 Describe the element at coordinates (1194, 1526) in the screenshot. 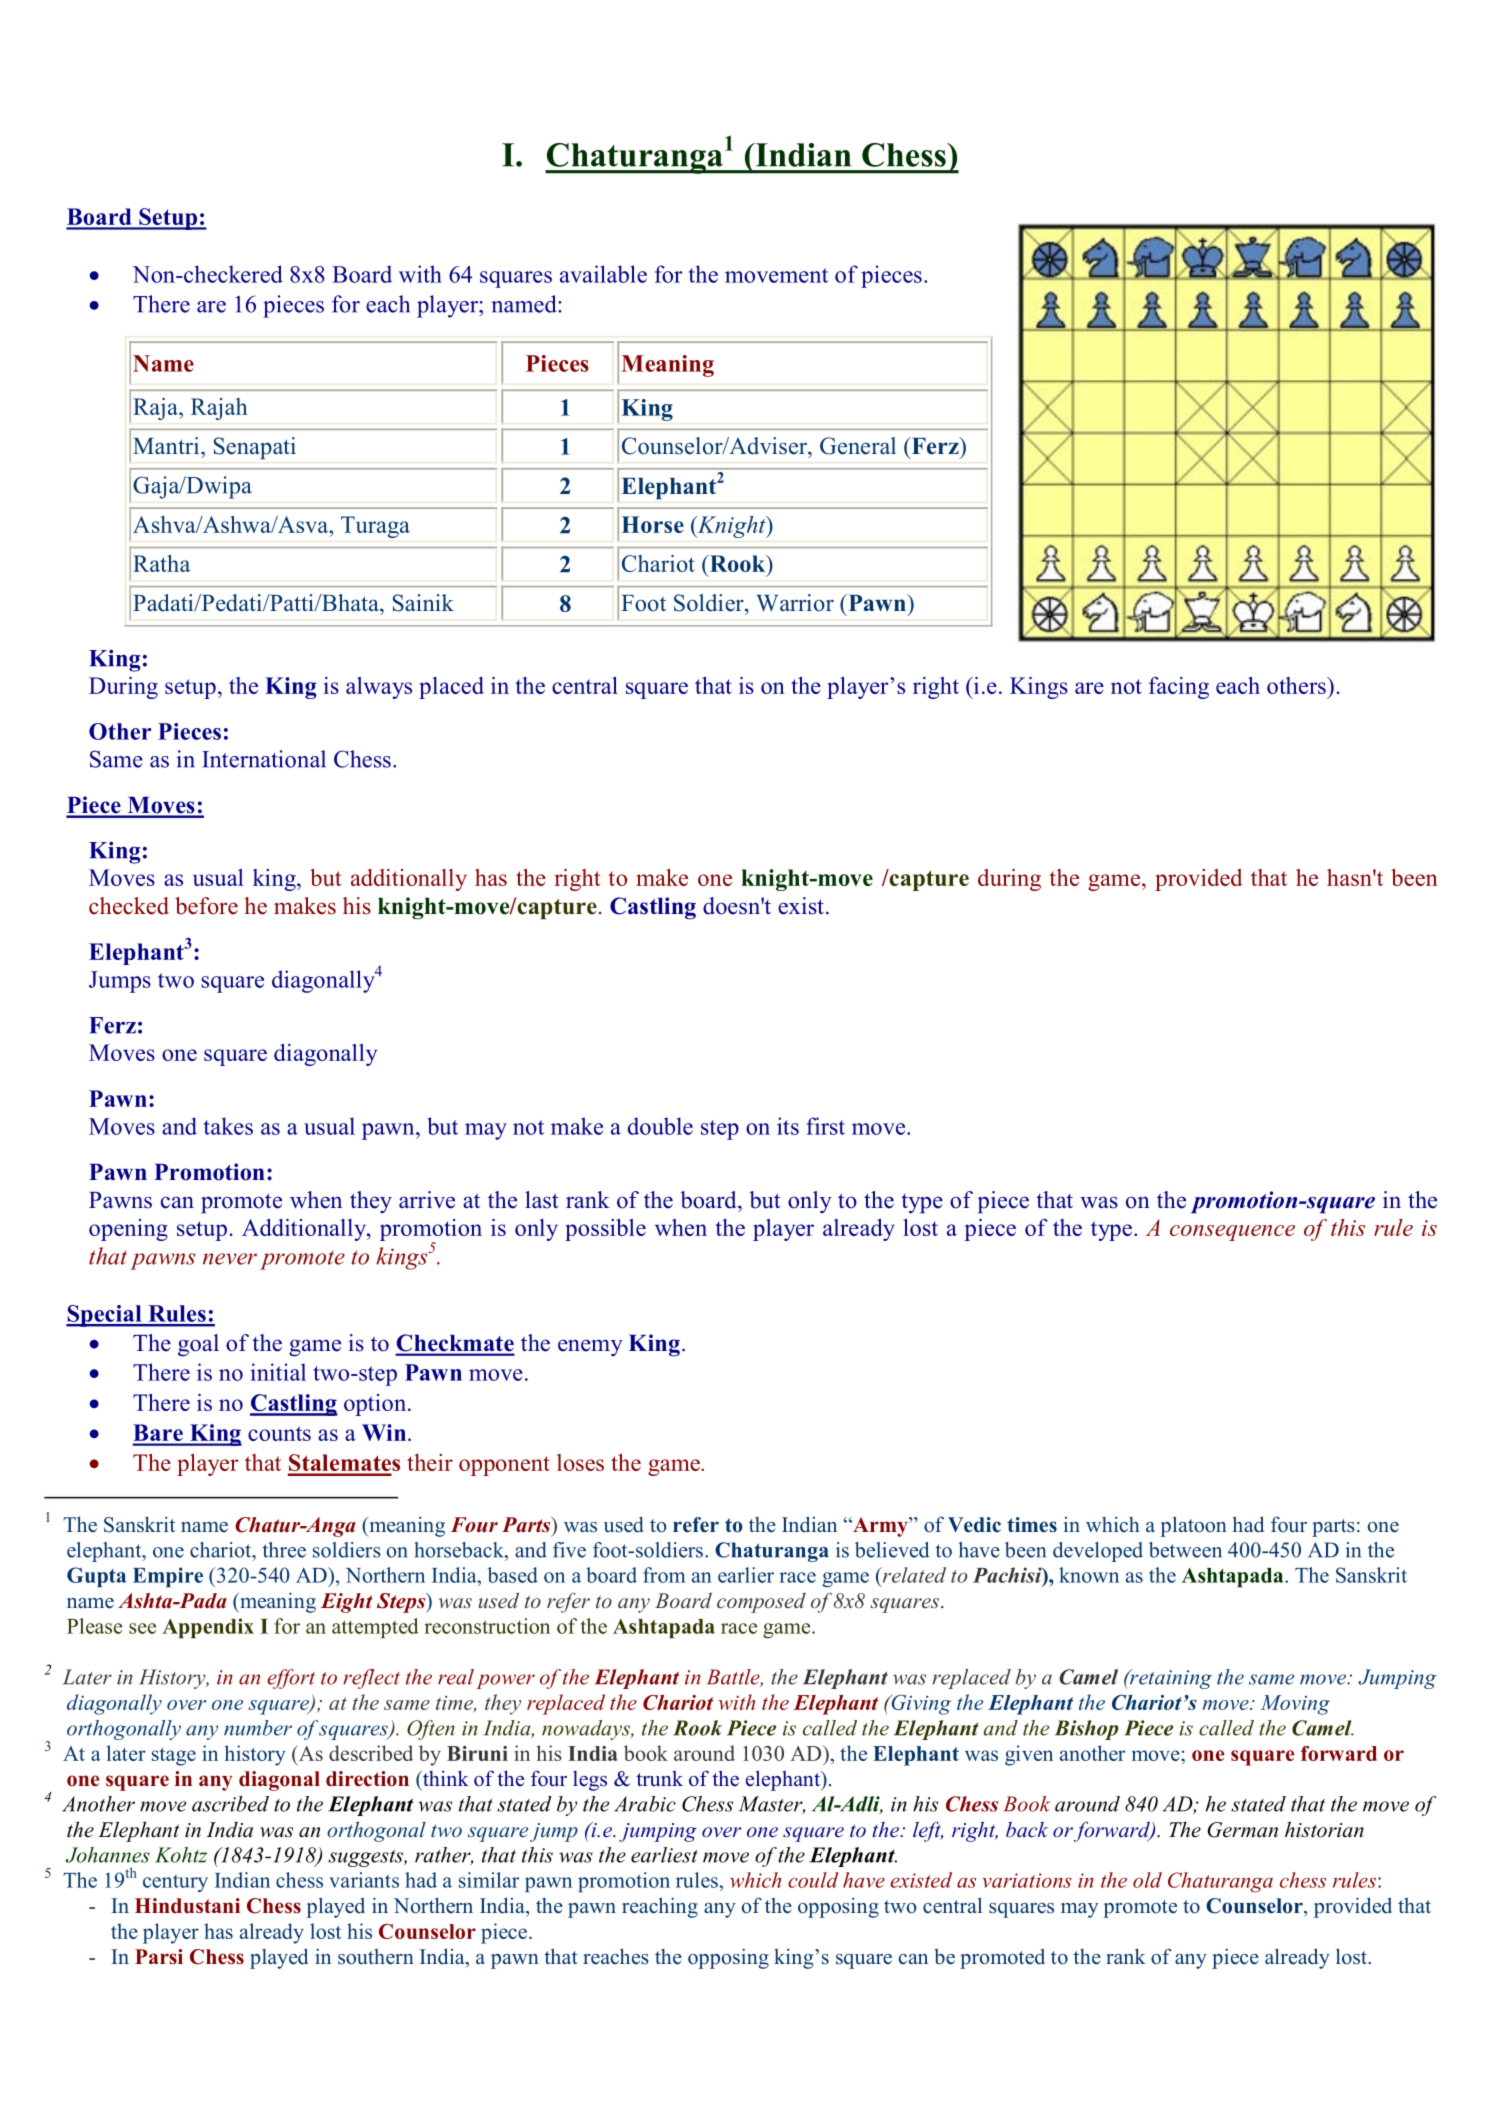

I see `platoon` at that location.
